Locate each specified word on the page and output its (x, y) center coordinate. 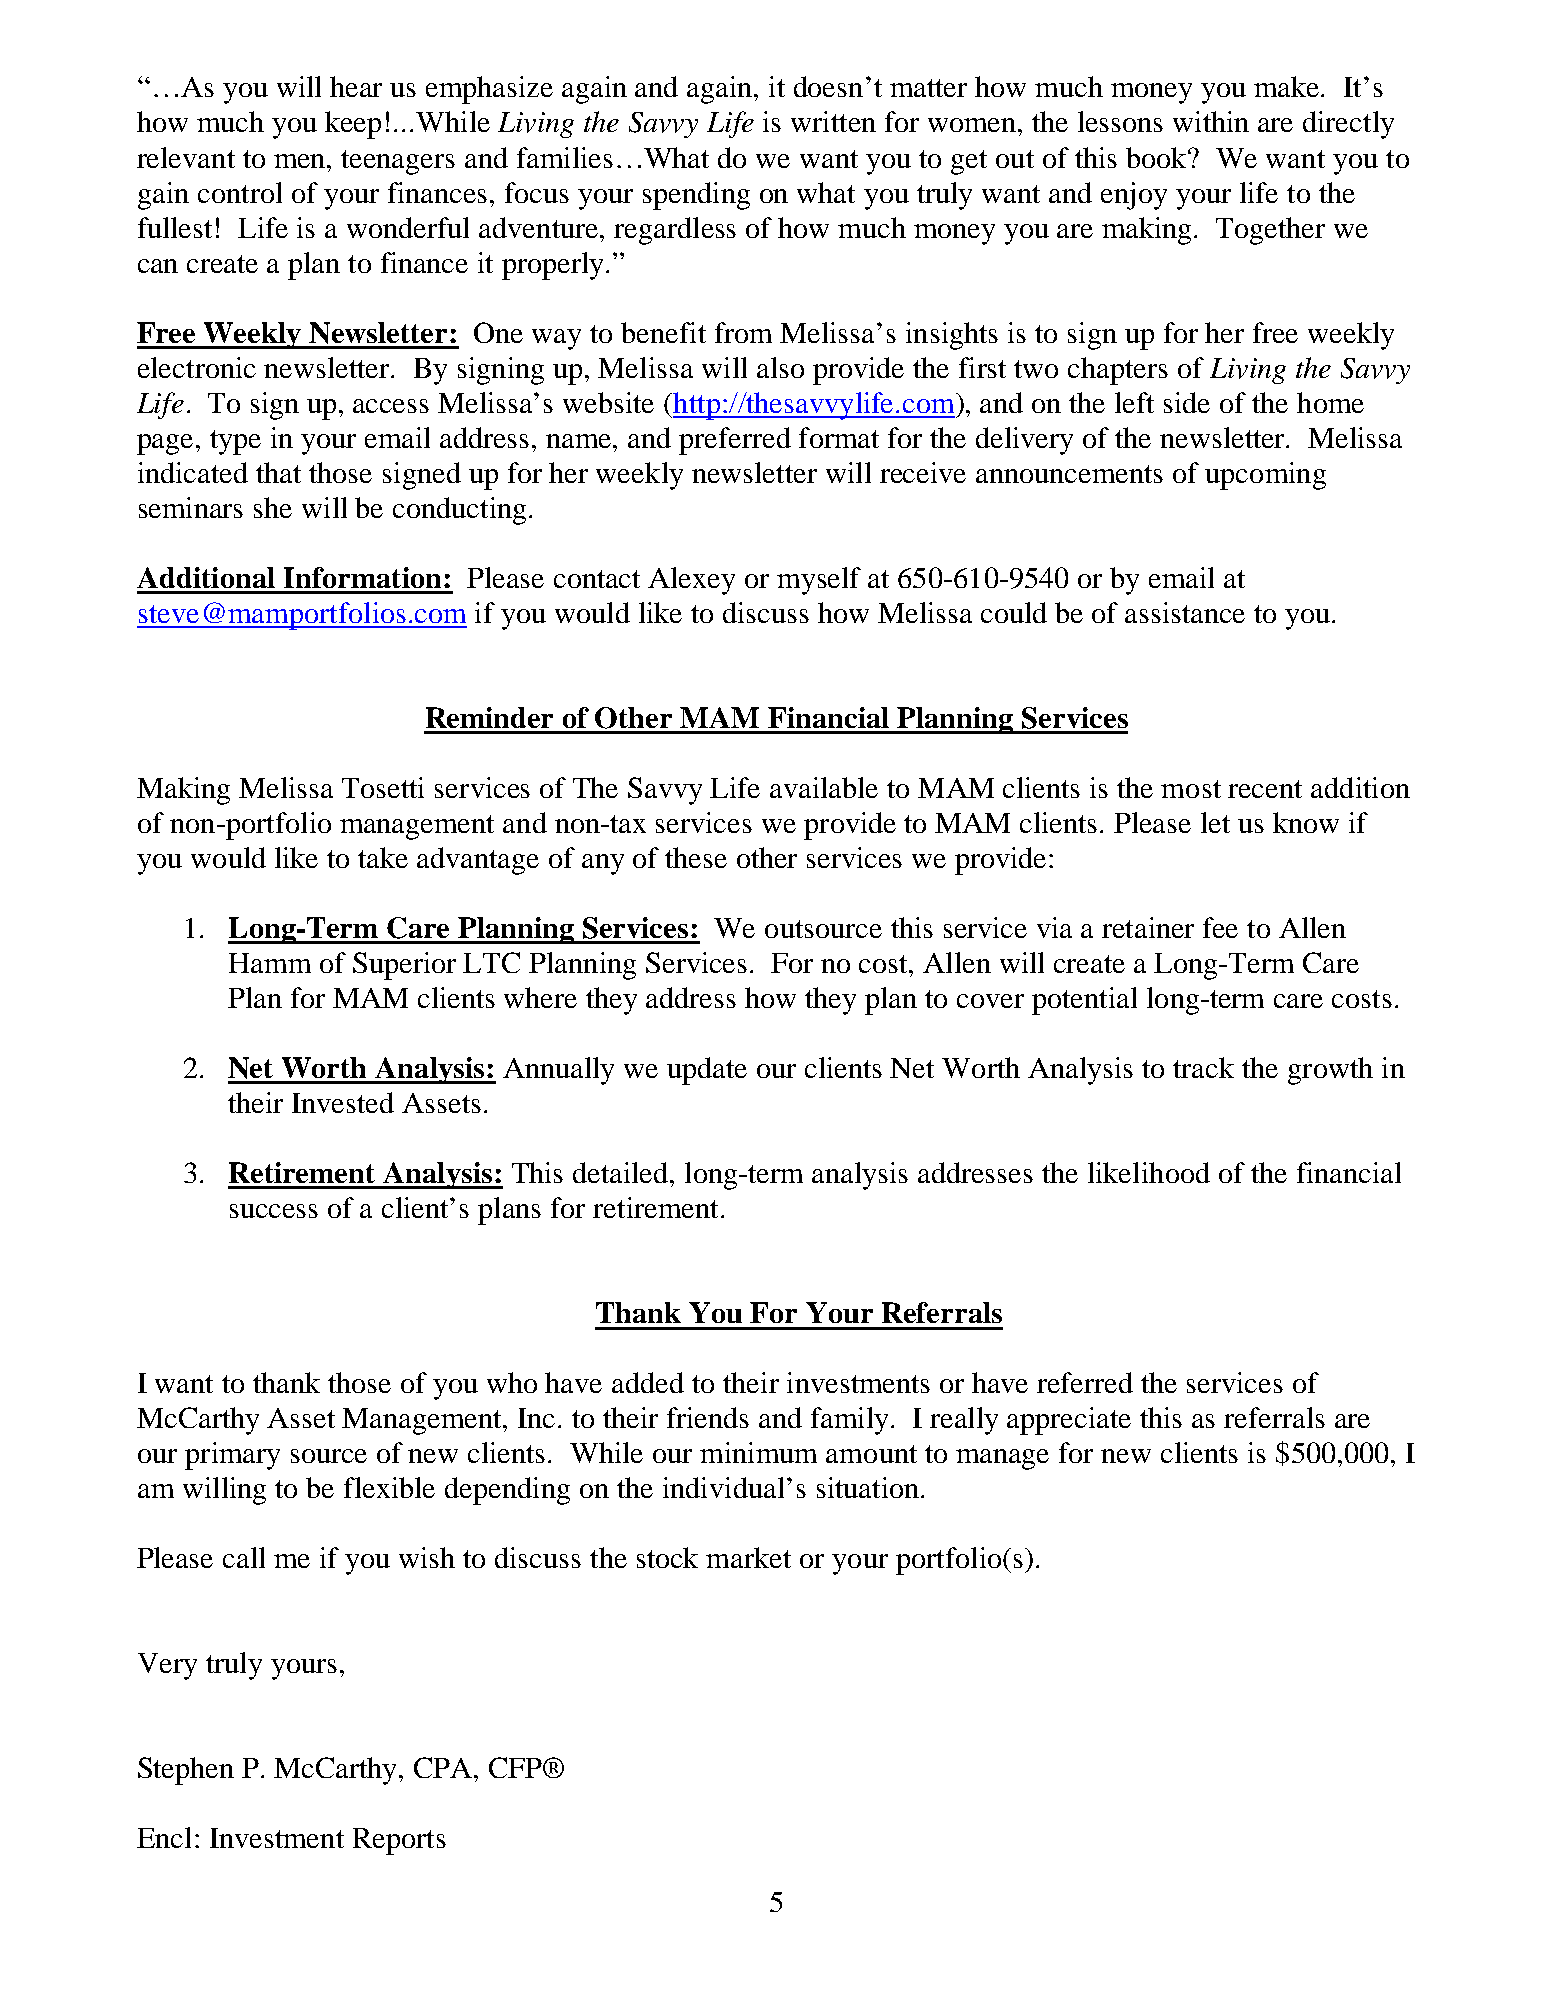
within (1211, 121)
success (274, 1211)
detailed (622, 1172)
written (833, 121)
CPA (444, 1767)
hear (356, 86)
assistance (1185, 612)
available (824, 787)
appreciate (1069, 1421)
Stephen (186, 1771)
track (1203, 1067)
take (383, 857)
